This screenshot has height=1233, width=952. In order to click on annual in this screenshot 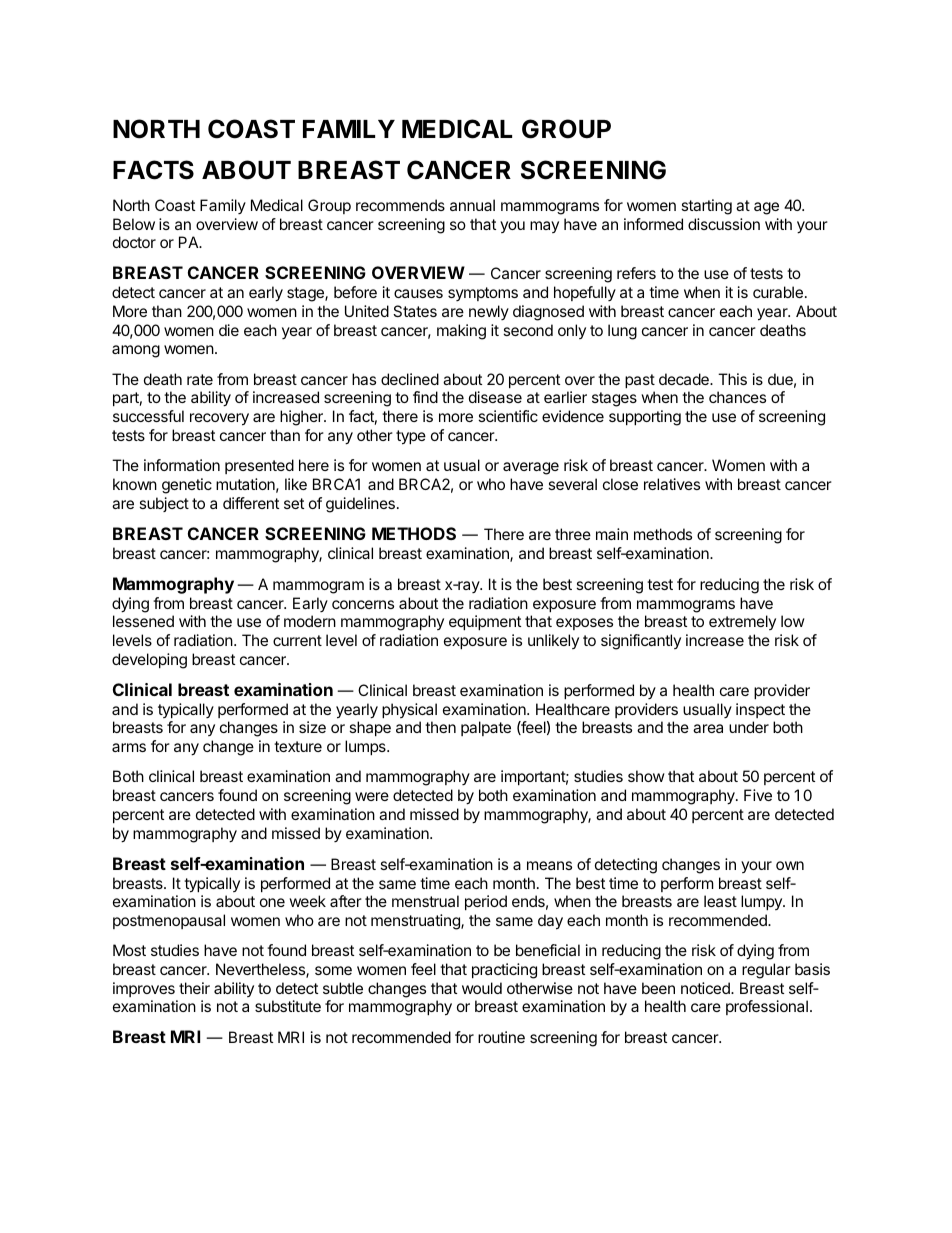, I will do `click(472, 205)`.
